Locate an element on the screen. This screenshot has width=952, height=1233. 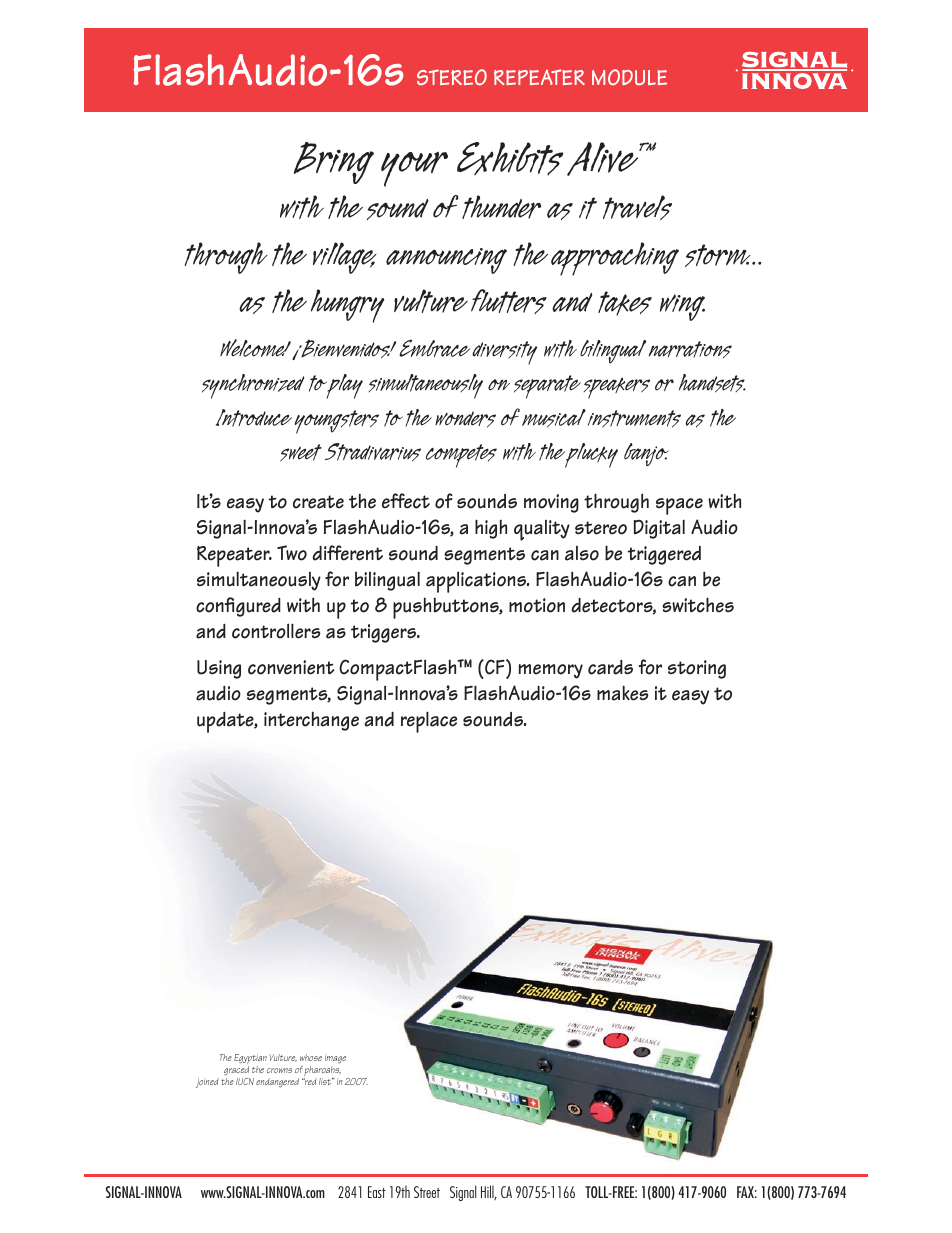
Exhibits is located at coordinates (510, 159).
